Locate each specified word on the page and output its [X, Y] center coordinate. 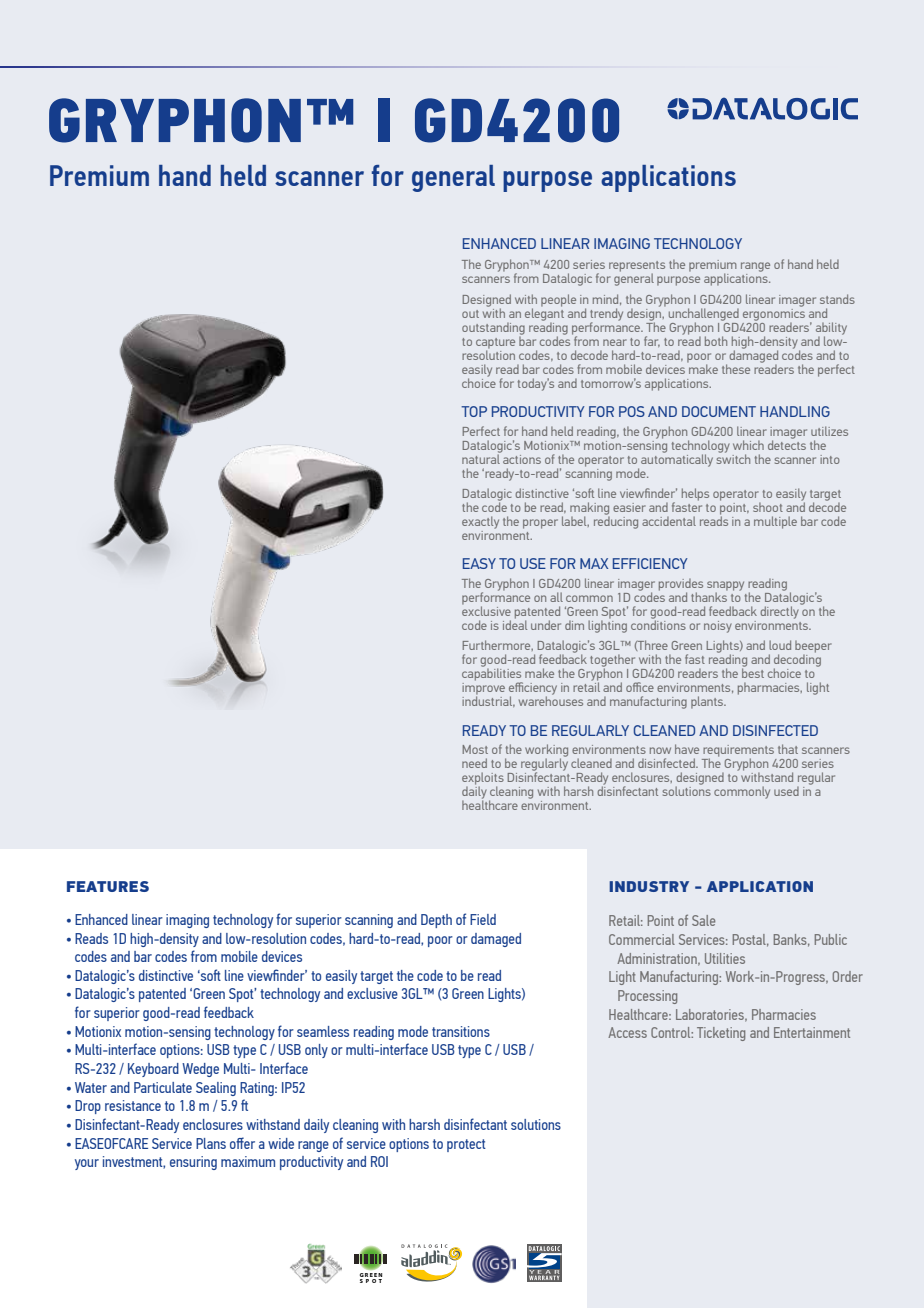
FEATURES [108, 886]
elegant [544, 313]
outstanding [493, 329]
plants [708, 702]
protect [466, 1145]
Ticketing [721, 1034]
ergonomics [774, 313]
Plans [211, 1143]
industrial [488, 700]
